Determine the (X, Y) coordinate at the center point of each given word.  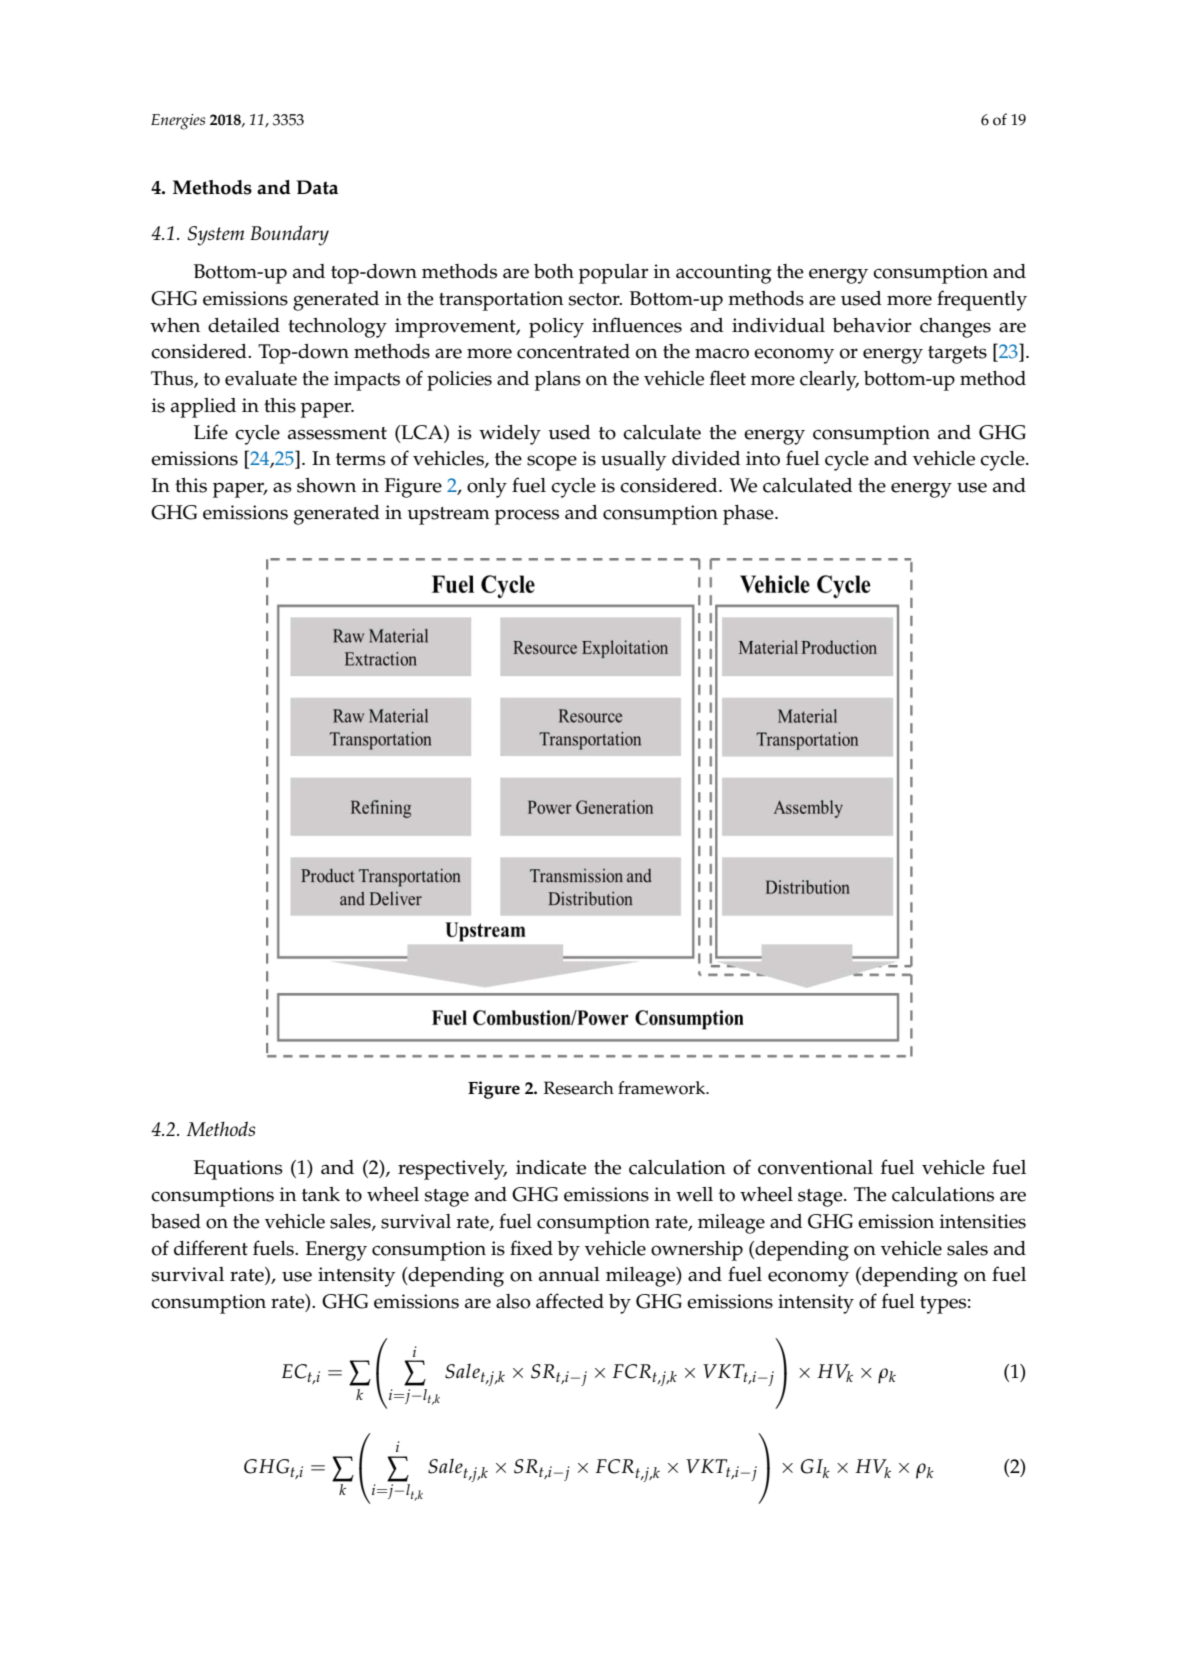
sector (595, 299)
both (554, 271)
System (216, 236)
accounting (723, 274)
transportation (501, 301)
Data (317, 187)
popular (613, 274)
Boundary (289, 235)
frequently (982, 300)
